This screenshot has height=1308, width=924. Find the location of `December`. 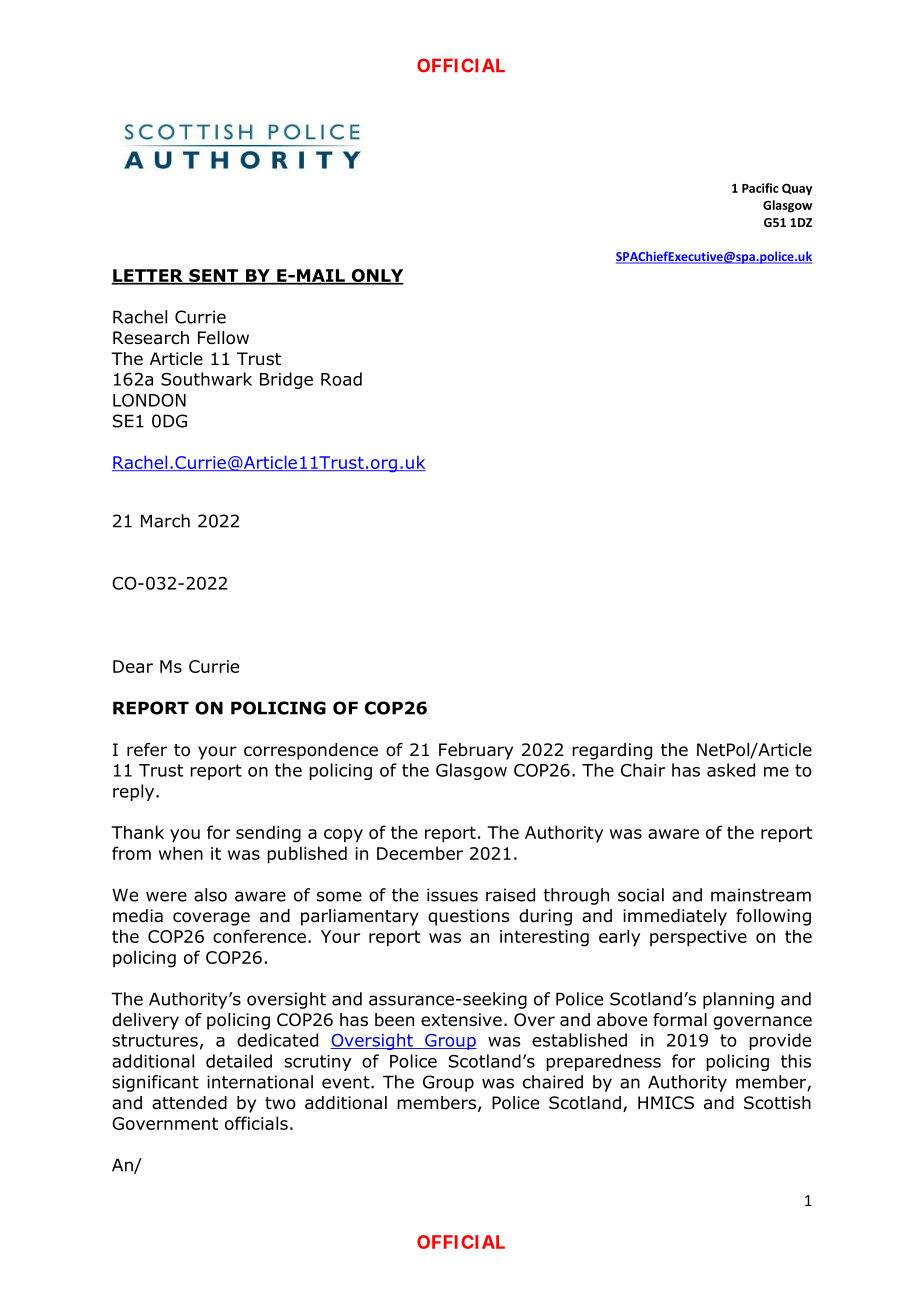

December is located at coordinates (420, 853).
